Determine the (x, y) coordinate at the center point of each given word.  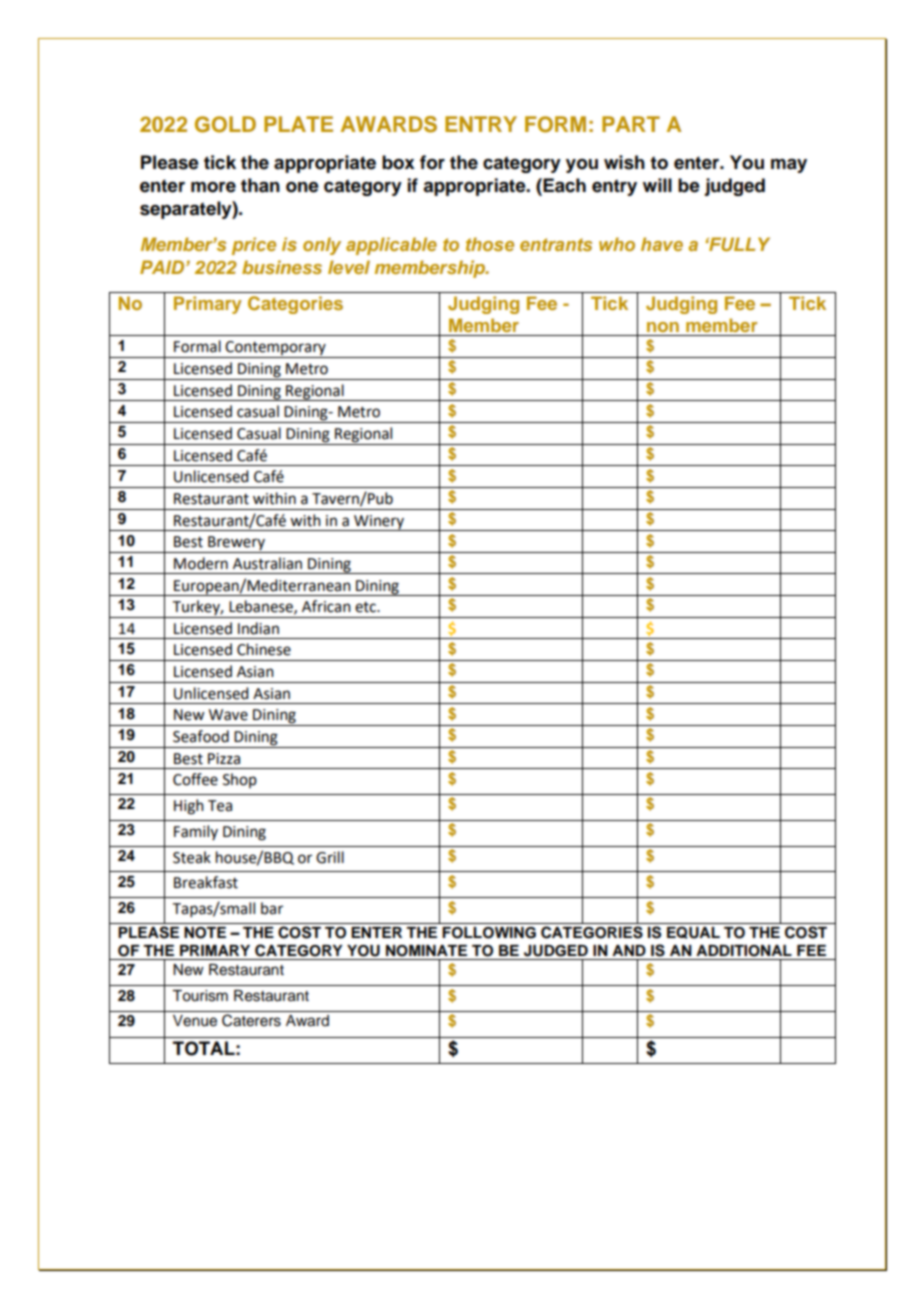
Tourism (200, 996)
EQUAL (693, 932)
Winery (379, 523)
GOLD (225, 124)
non (663, 327)
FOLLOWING (489, 933)
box (398, 162)
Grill (330, 857)
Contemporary (276, 349)
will (657, 185)
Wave (228, 715)
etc (366, 607)
